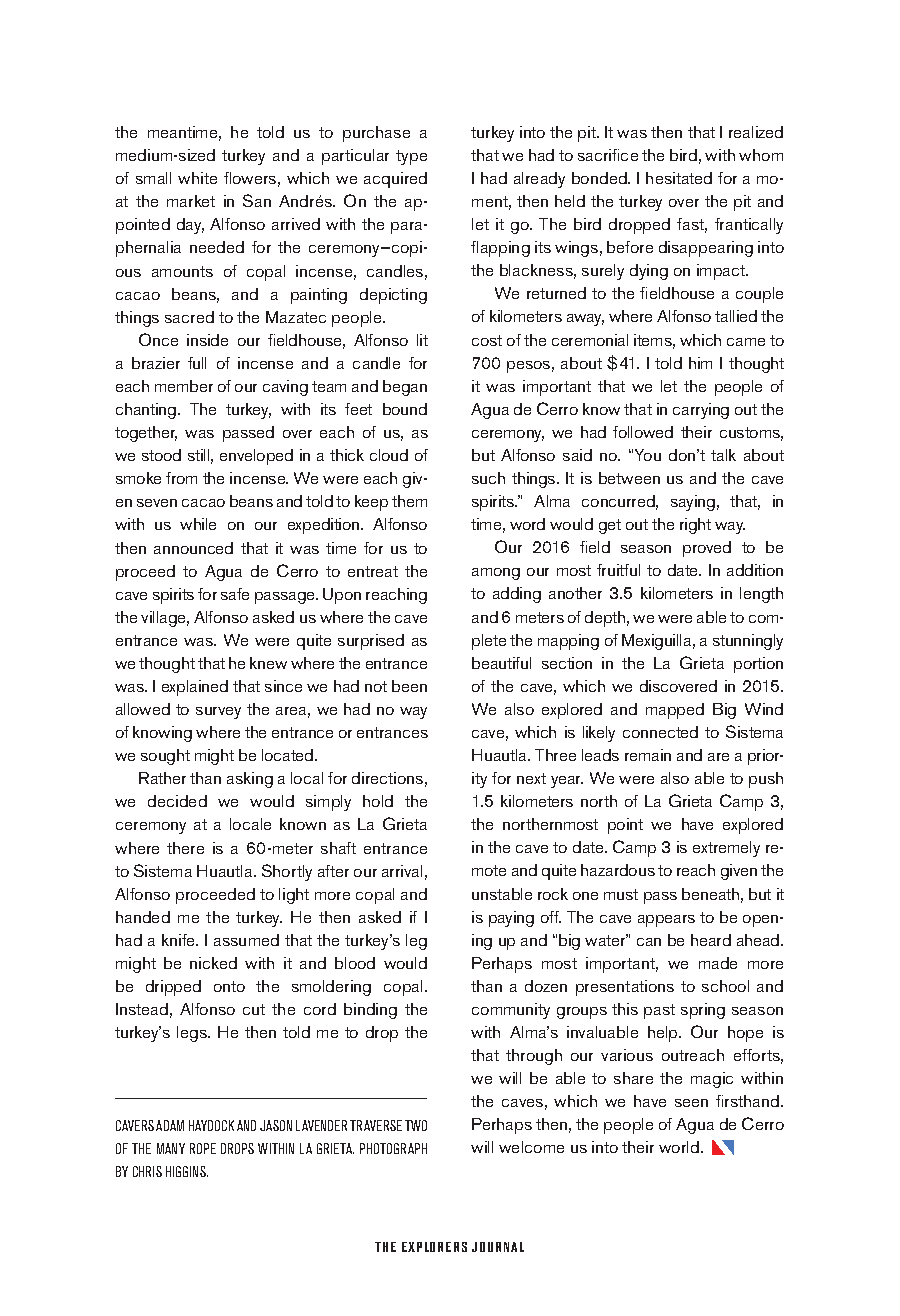  I want to click on explorers, so click(434, 1247).
